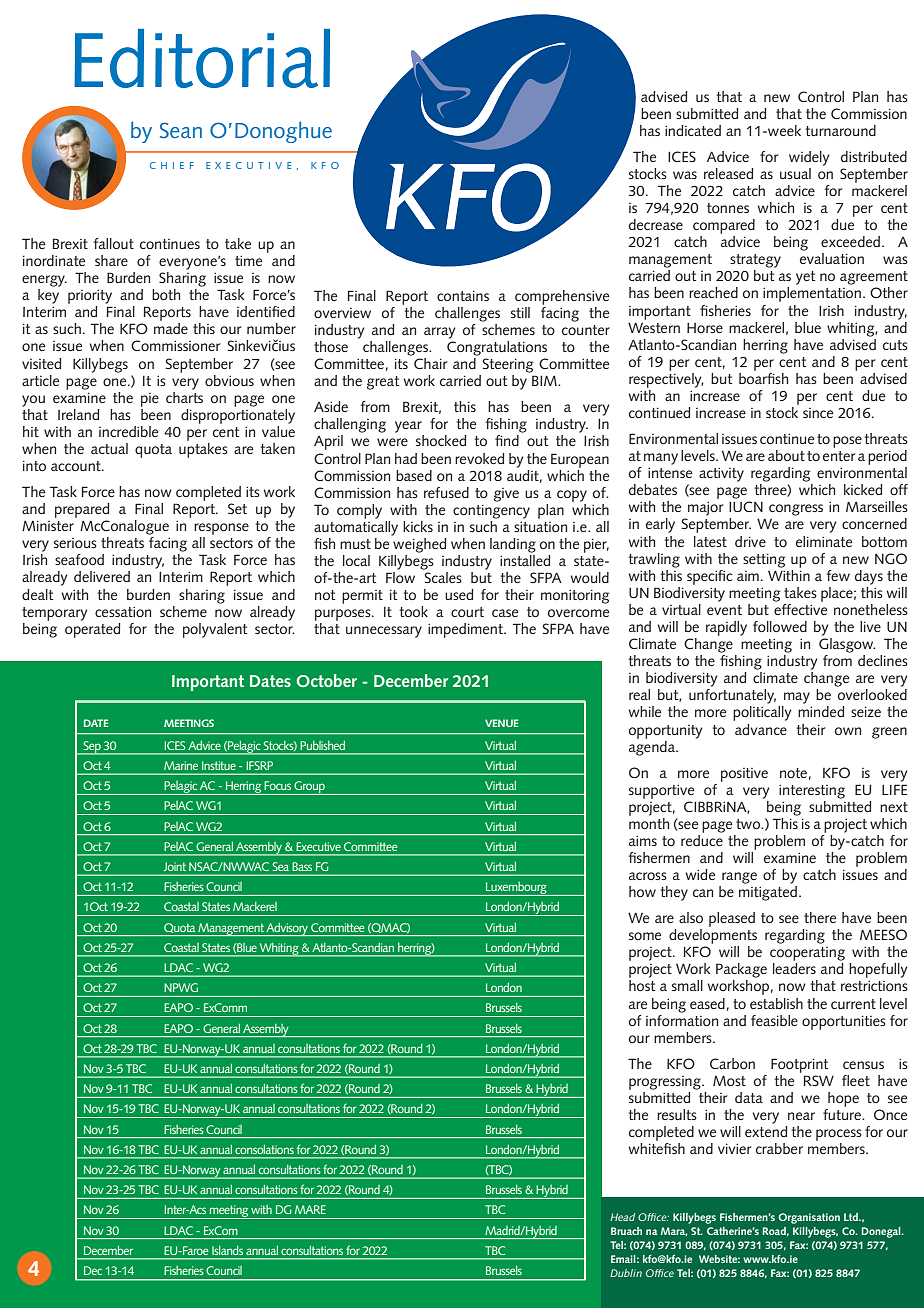 This image has height=1308, width=924. I want to click on operated, so click(92, 629).
